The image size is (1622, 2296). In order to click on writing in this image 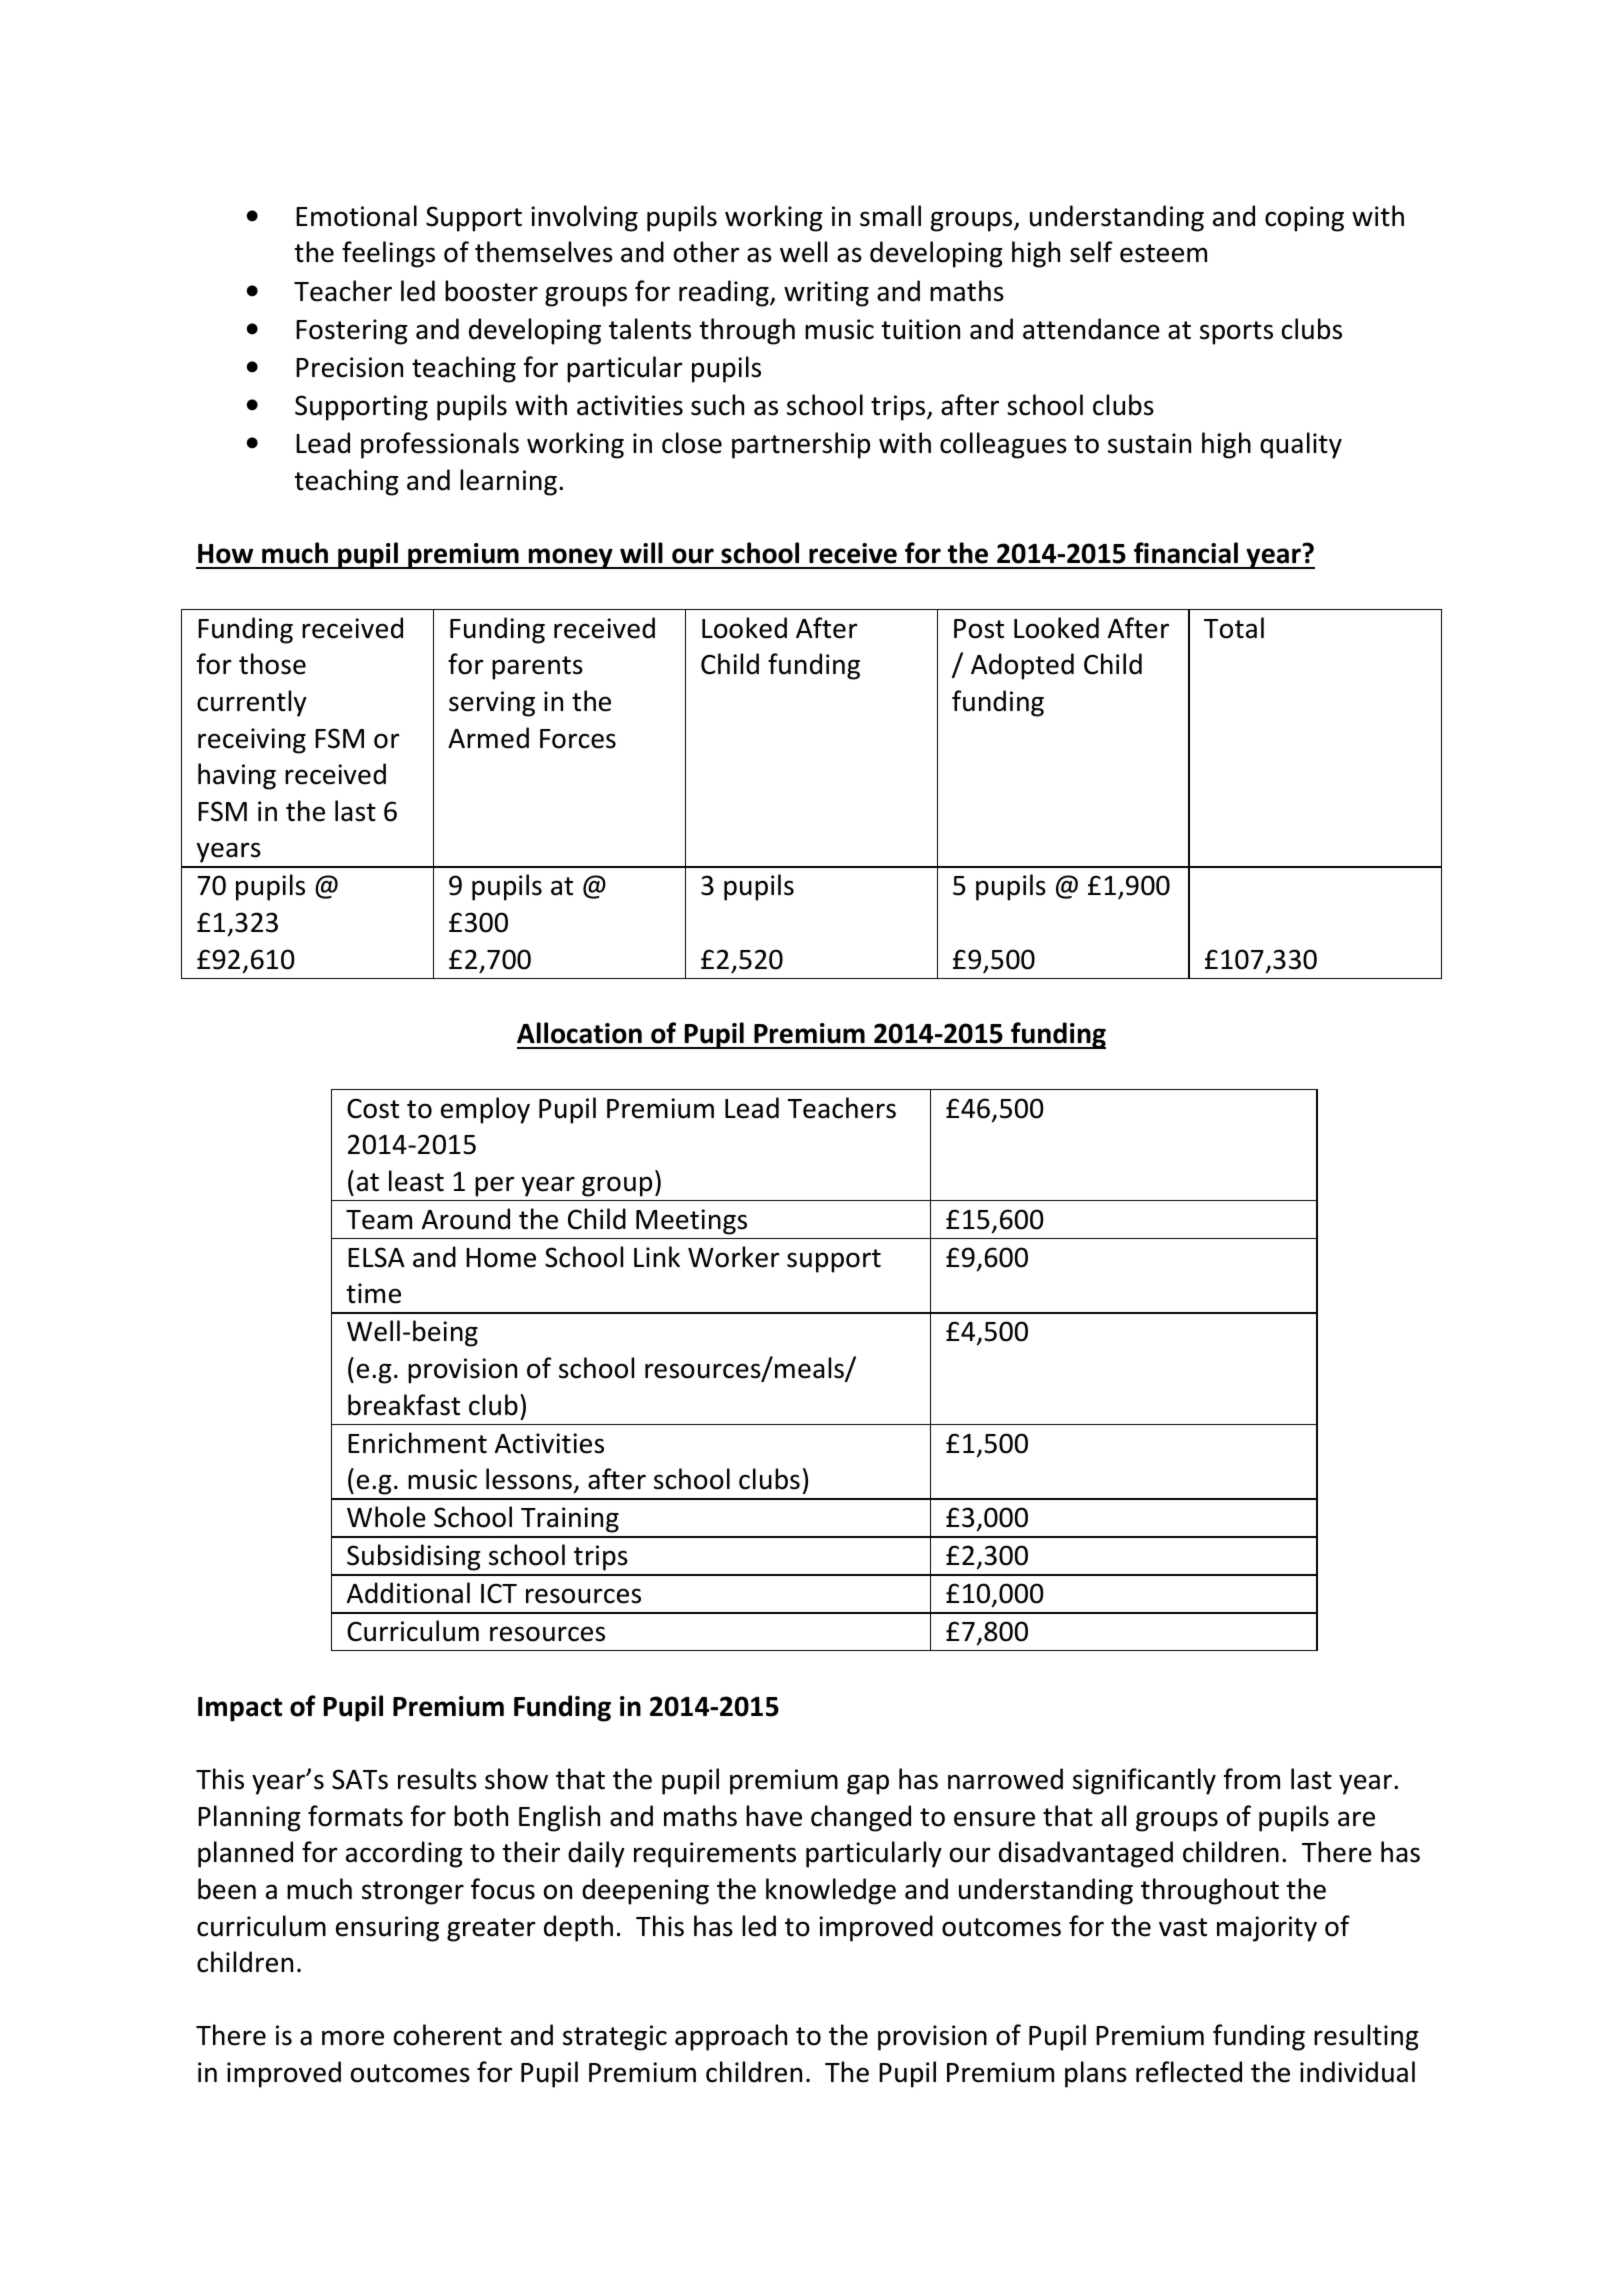, I will do `click(826, 294)`.
